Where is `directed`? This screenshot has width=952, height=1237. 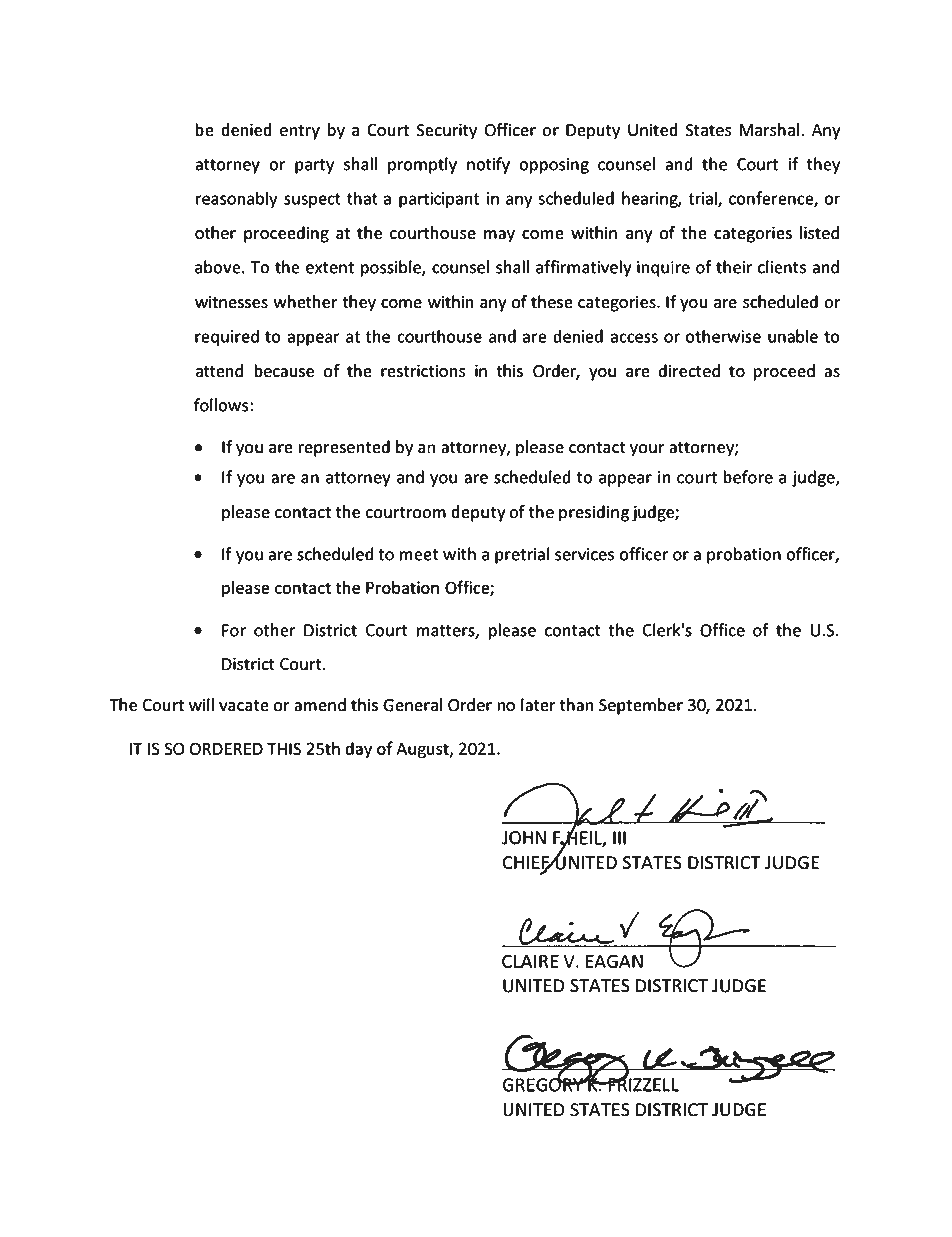 directed is located at coordinates (689, 371).
